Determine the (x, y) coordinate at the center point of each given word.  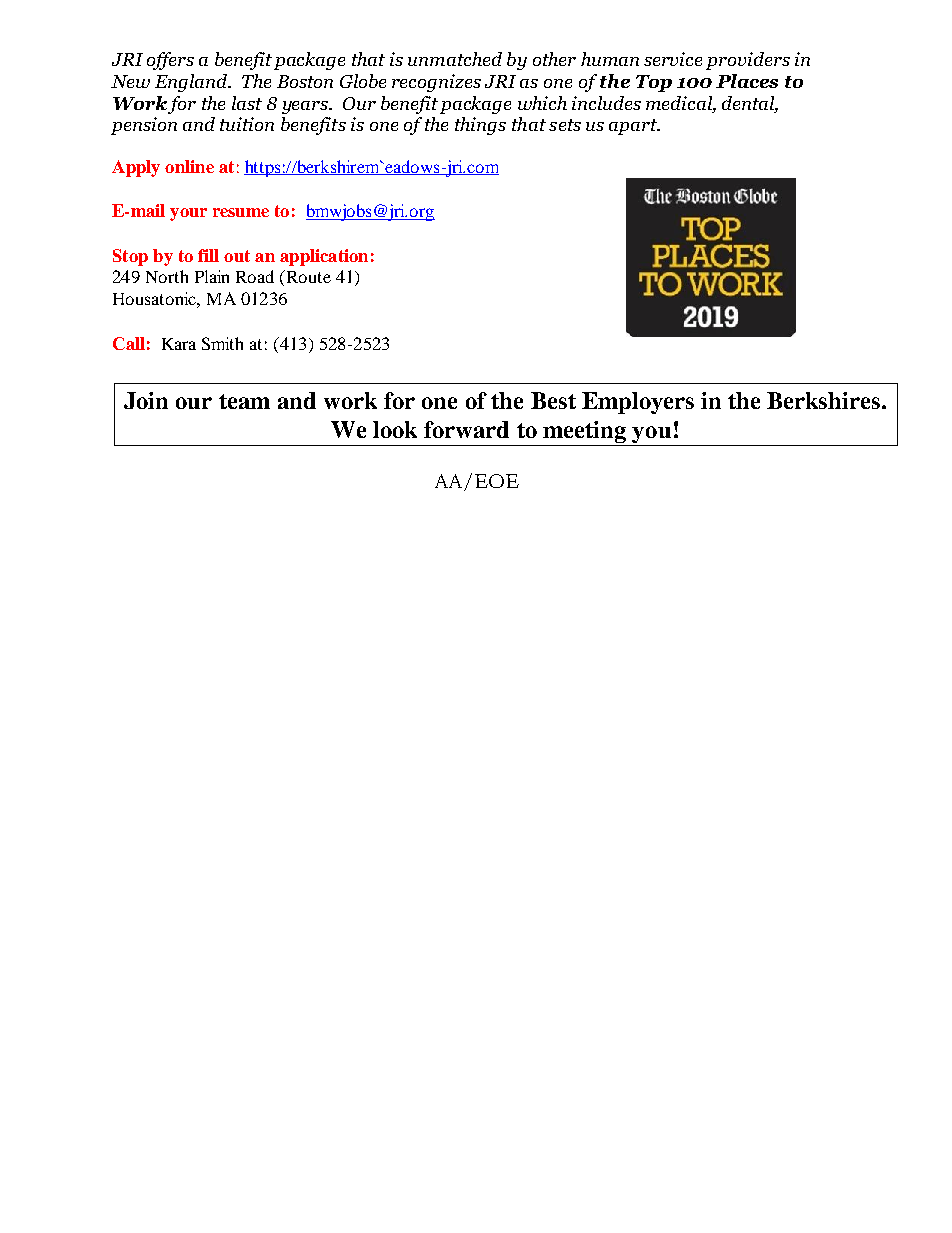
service (673, 59)
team (244, 401)
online (189, 166)
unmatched (455, 59)
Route (307, 276)
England (192, 83)
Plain (212, 276)
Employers (638, 403)
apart (634, 127)
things (480, 126)
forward (466, 429)
